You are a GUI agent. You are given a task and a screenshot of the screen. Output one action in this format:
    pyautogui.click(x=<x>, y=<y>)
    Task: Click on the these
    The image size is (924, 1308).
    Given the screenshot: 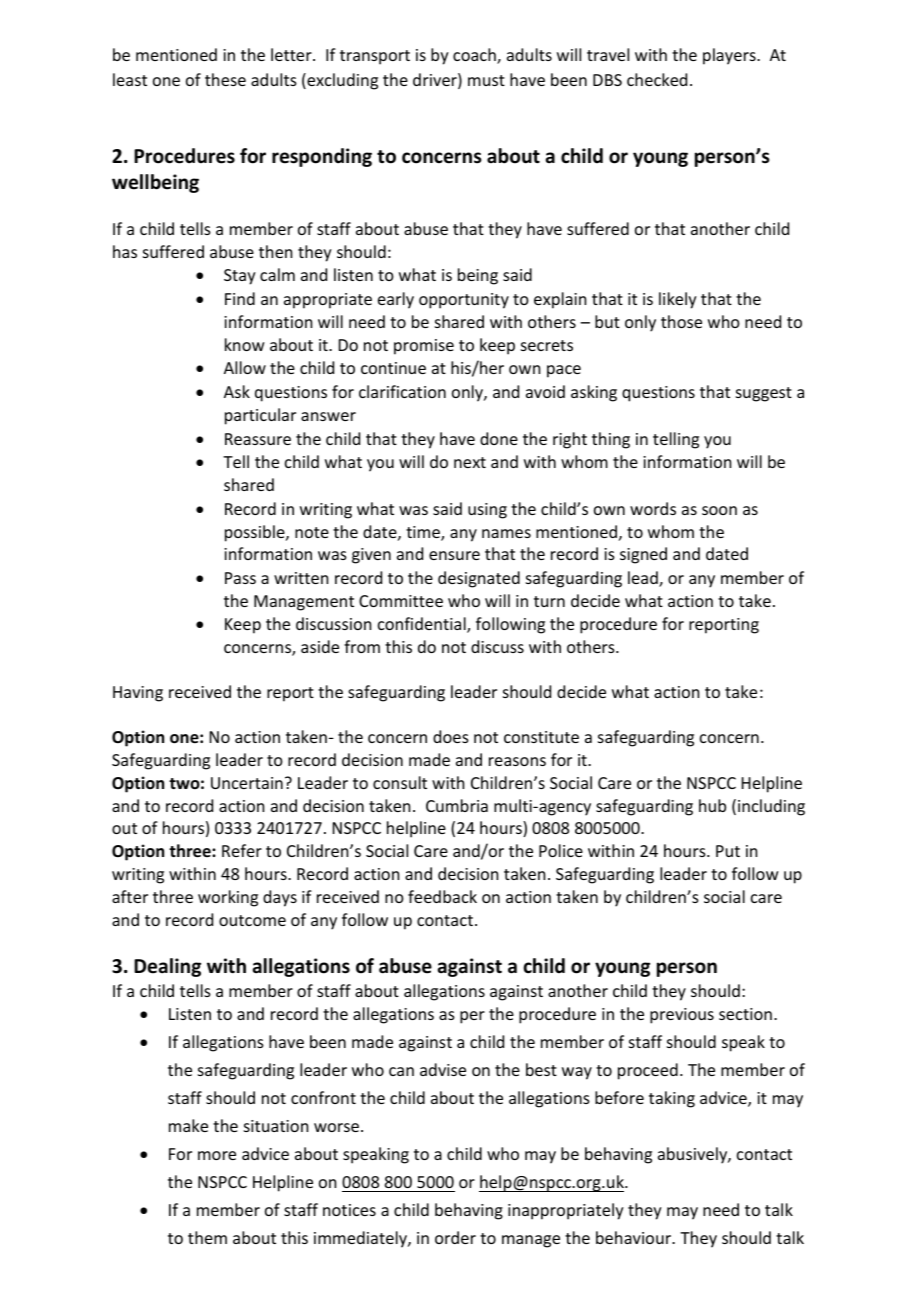 What is the action you would take?
    pyautogui.click(x=225, y=79)
